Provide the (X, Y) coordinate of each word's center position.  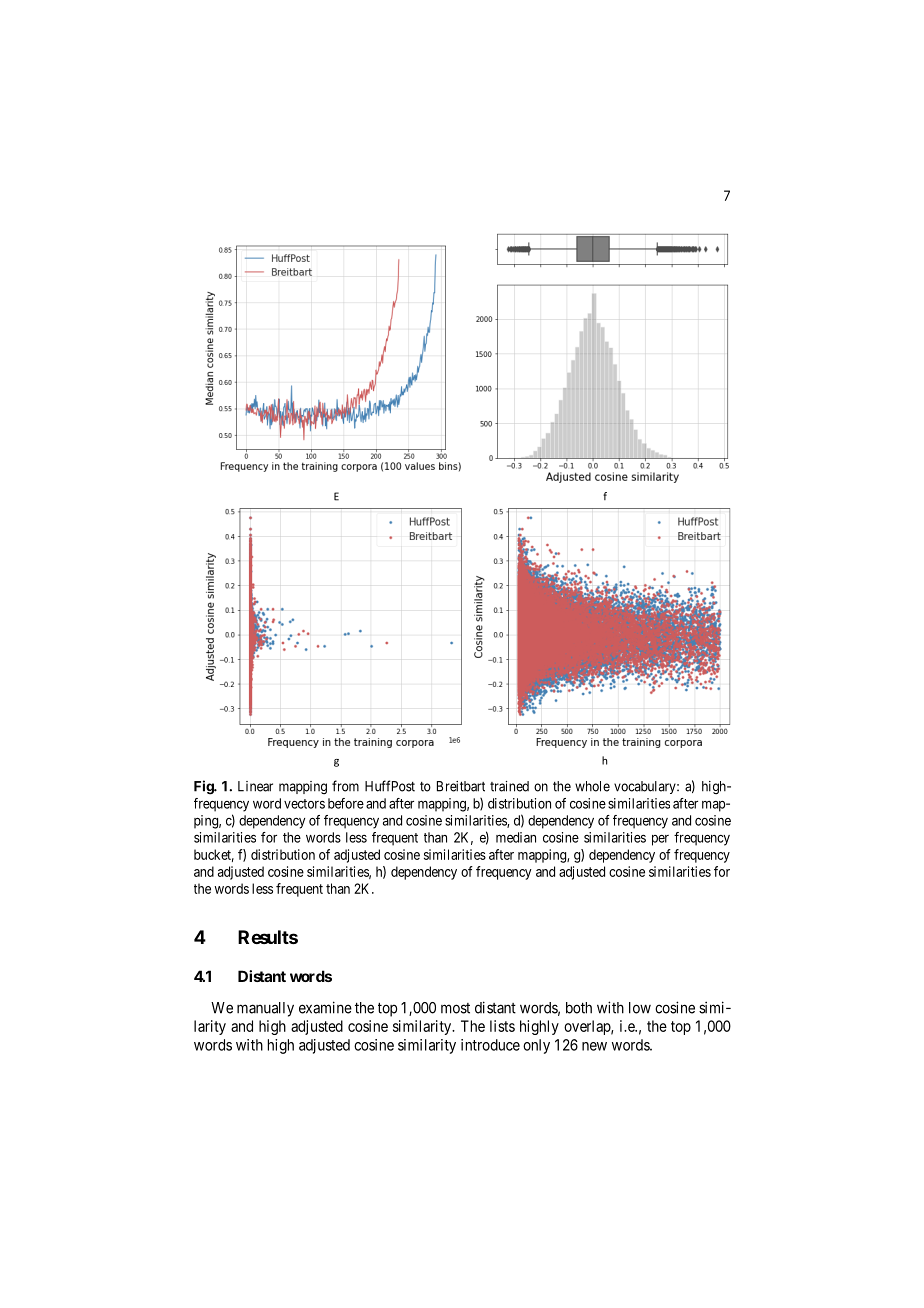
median (516, 837)
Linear (255, 786)
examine (325, 1007)
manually (265, 1009)
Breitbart (461, 786)
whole (592, 786)
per (660, 840)
